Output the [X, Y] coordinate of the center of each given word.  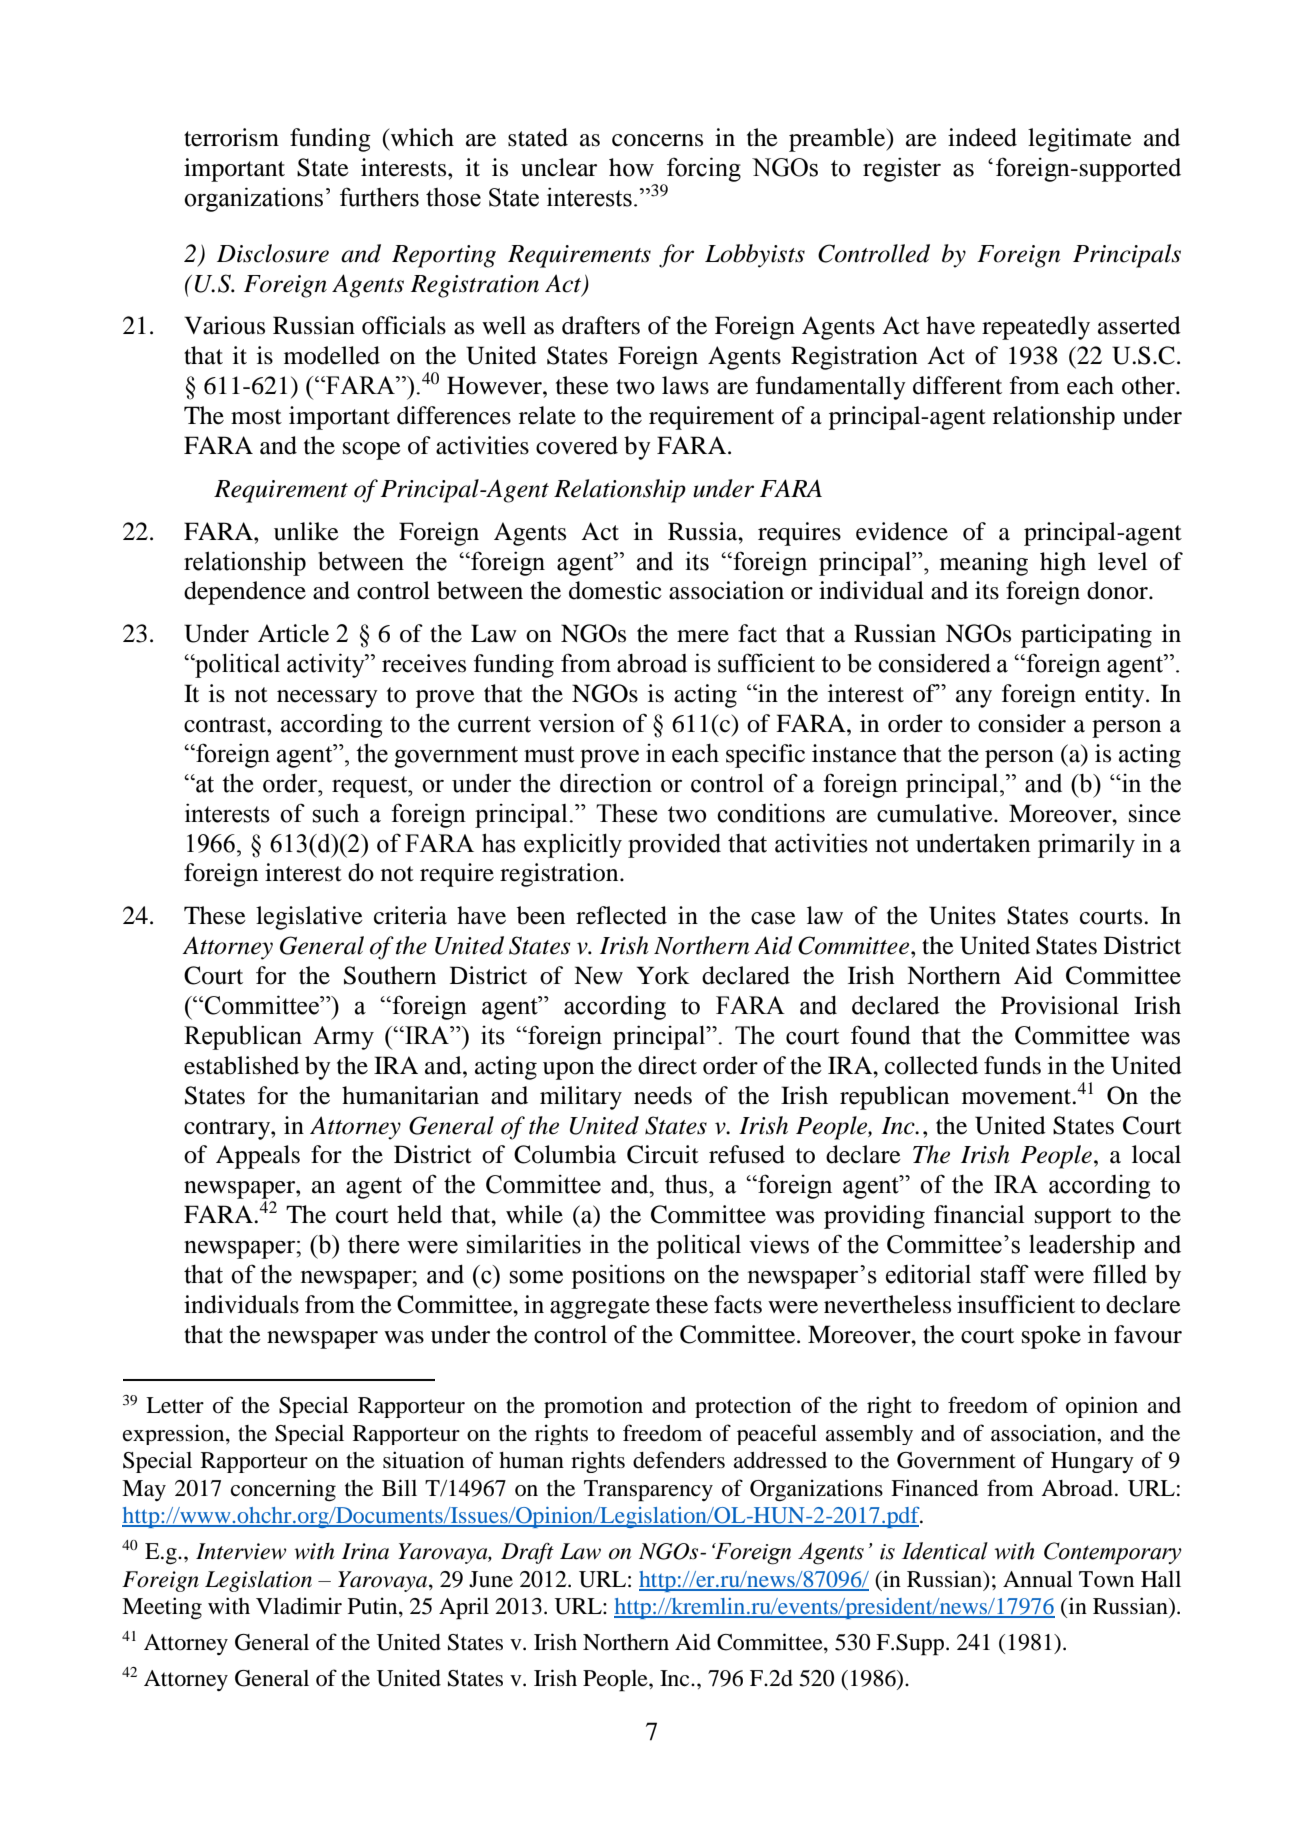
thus [687, 1184]
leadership [1082, 1246]
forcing [704, 169]
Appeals [258, 1157]
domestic [615, 590]
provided [674, 845]
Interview [241, 1551]
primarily [1086, 845]
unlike [306, 531]
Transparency [648, 1491]
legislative [309, 918]
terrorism [231, 137]
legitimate [1080, 140]
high [1063, 564]
